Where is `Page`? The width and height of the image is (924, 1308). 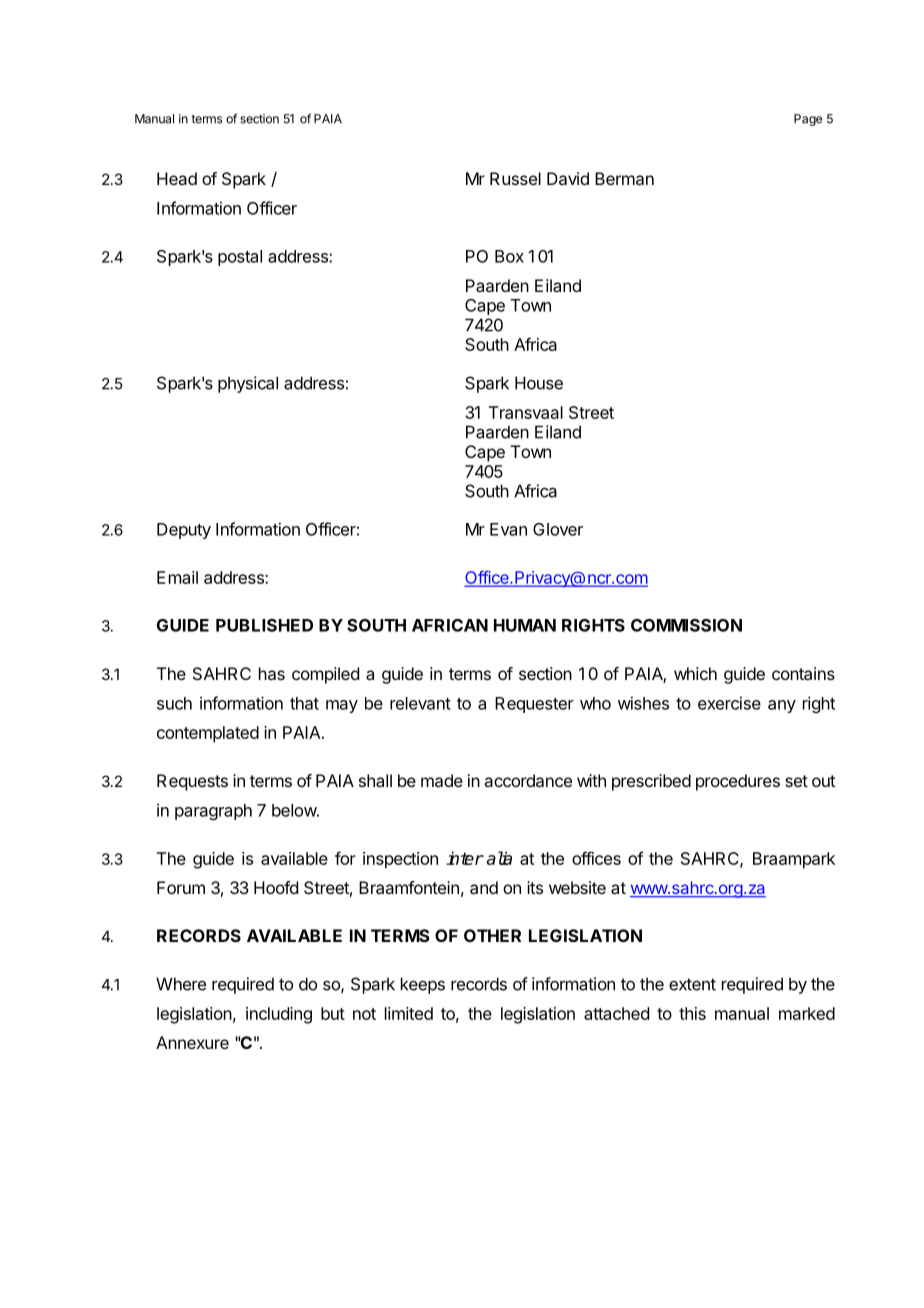
Page is located at coordinates (808, 120).
